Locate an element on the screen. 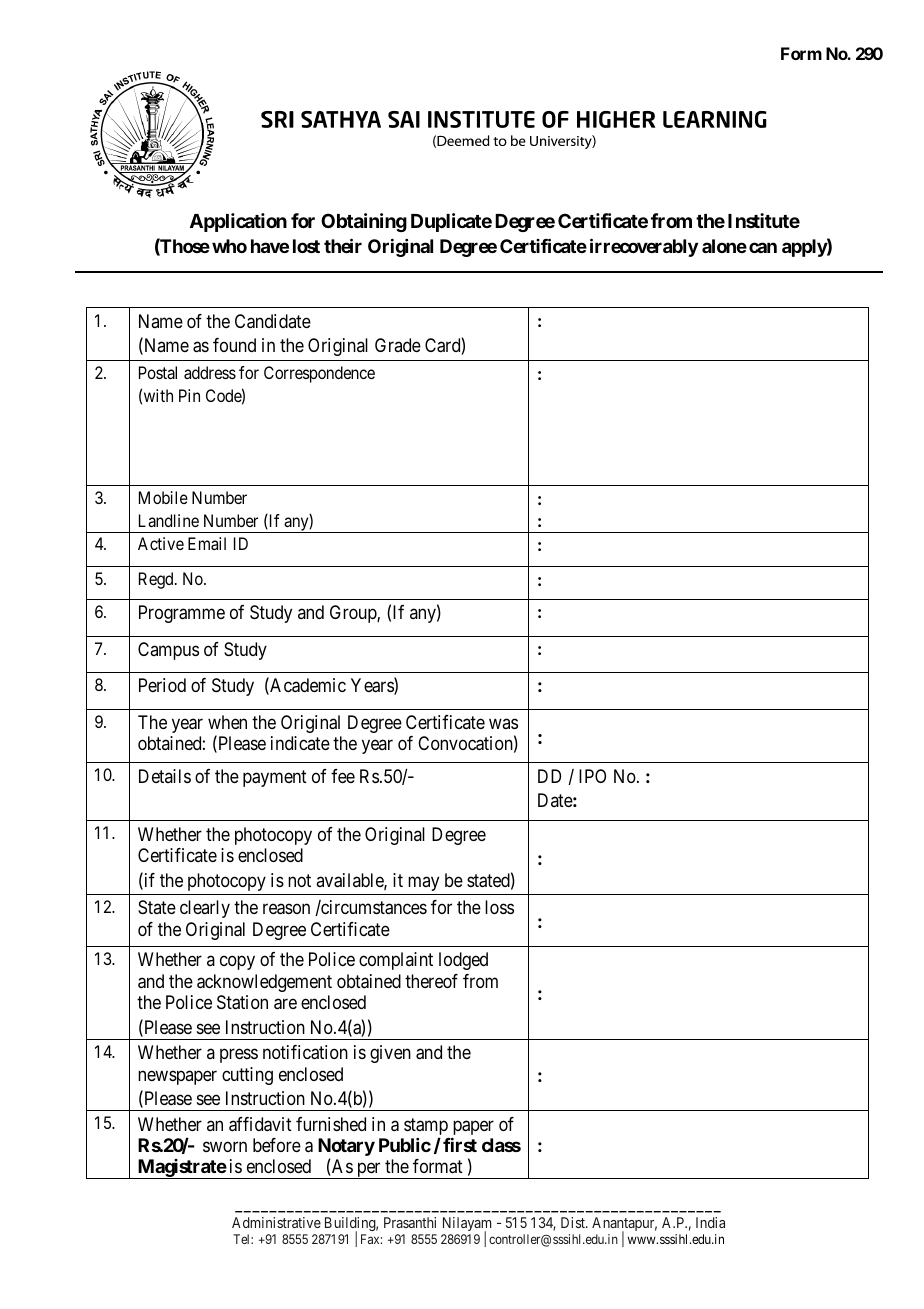  Grade is located at coordinates (398, 345).
